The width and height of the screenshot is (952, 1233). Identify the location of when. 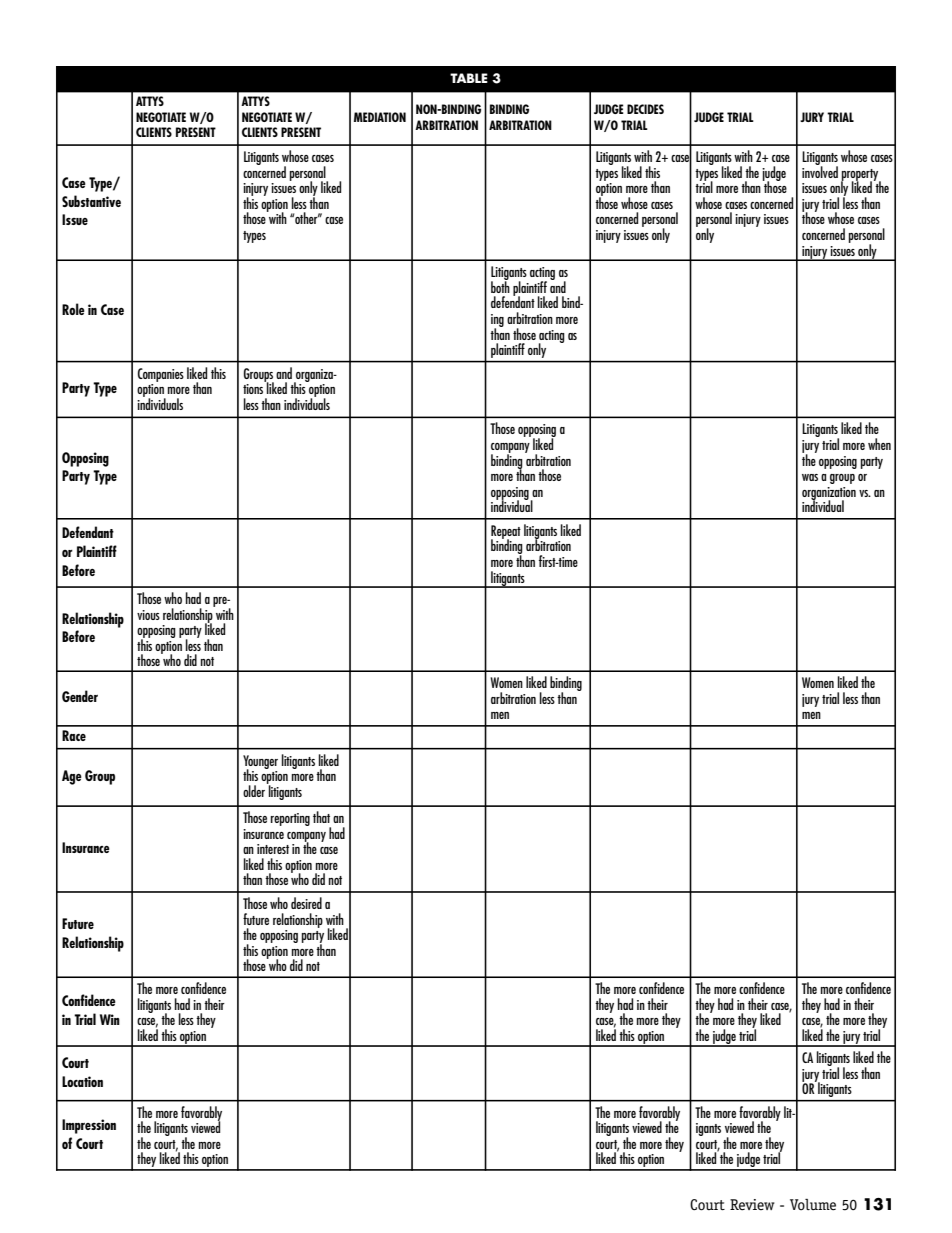
(879, 444).
